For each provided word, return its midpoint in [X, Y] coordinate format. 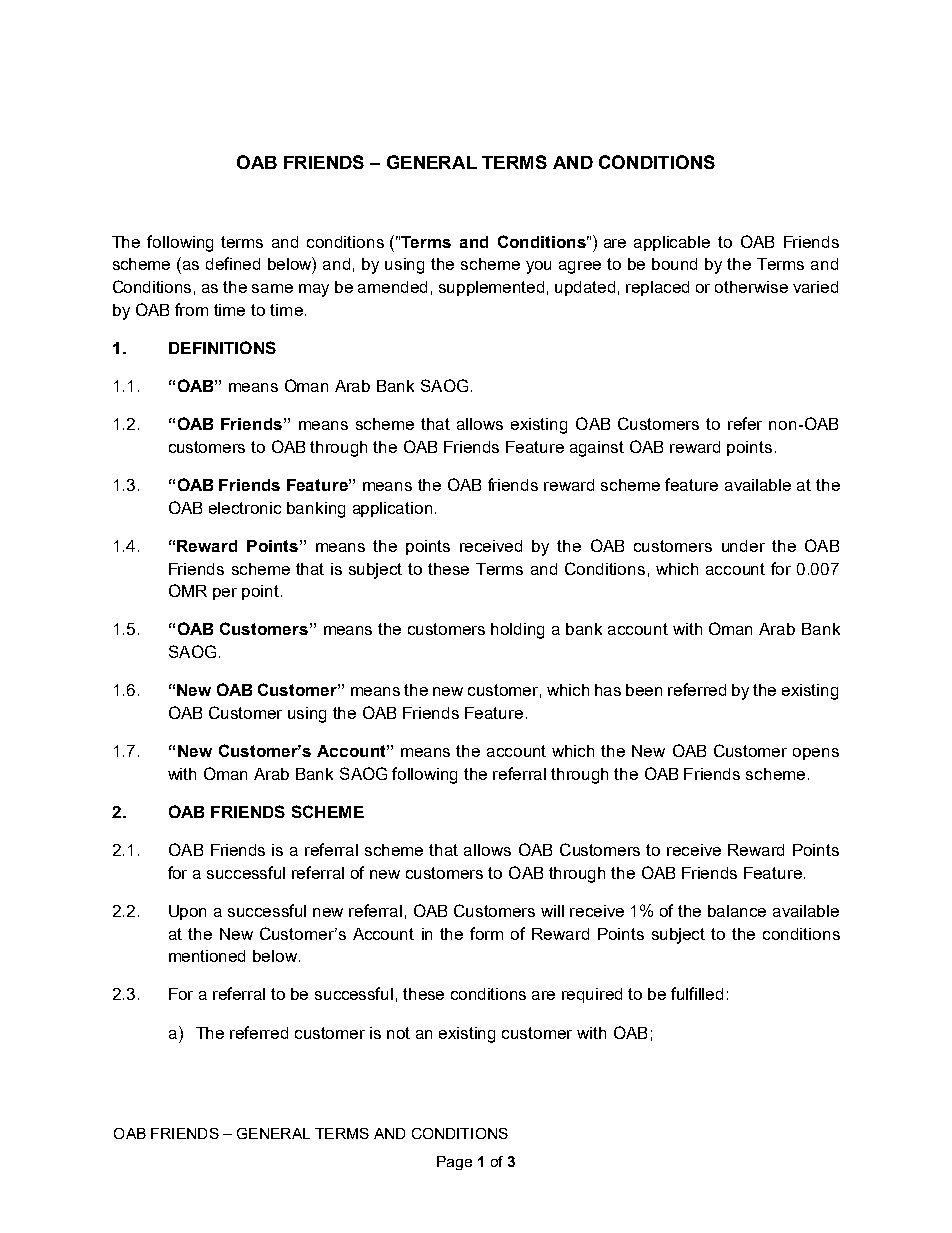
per [225, 594]
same [272, 288]
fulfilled [697, 993]
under [743, 546]
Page [454, 1163]
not [398, 1033]
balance [737, 911]
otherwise [751, 287]
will [552, 911]
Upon [187, 912]
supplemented [491, 288]
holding [517, 631]
